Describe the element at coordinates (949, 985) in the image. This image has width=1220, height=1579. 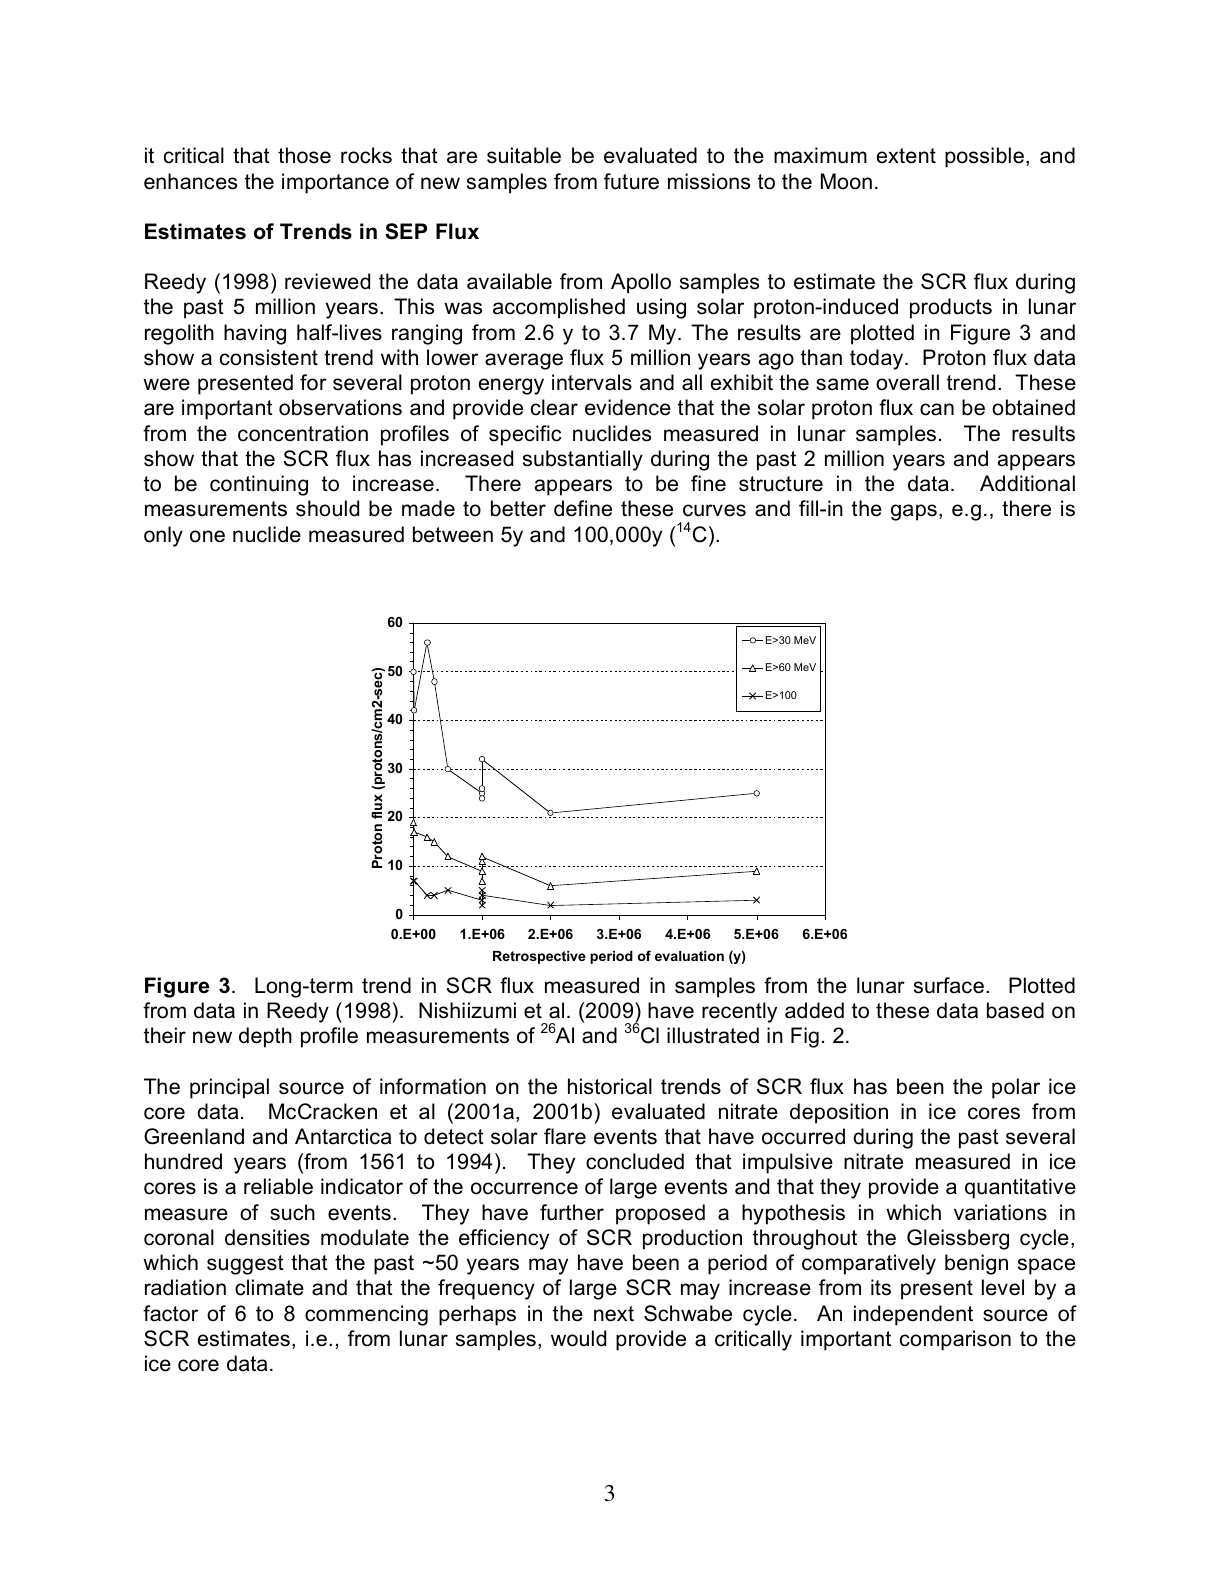
I see `surface` at that location.
